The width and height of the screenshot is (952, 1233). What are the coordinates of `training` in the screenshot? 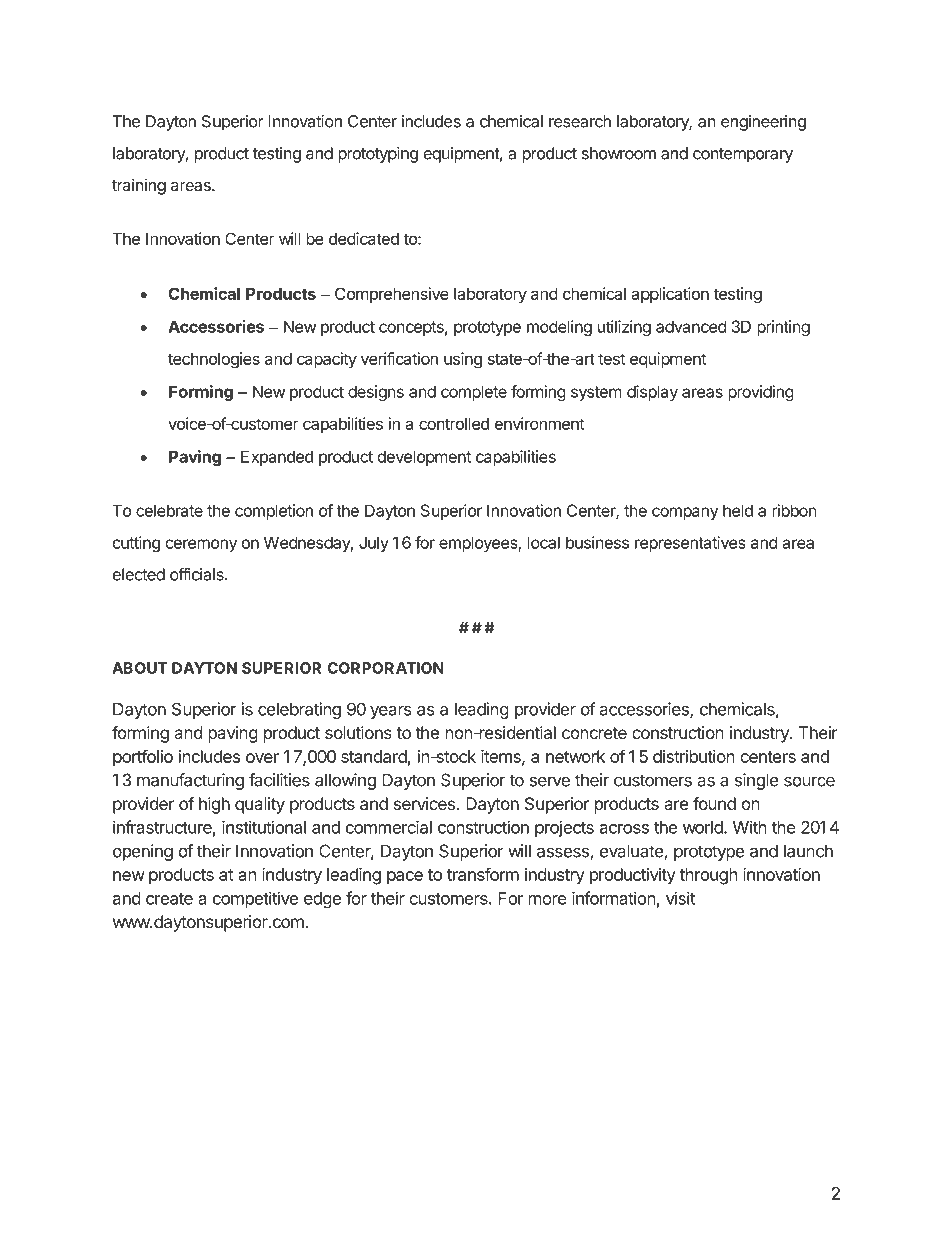 It's located at (139, 186).
